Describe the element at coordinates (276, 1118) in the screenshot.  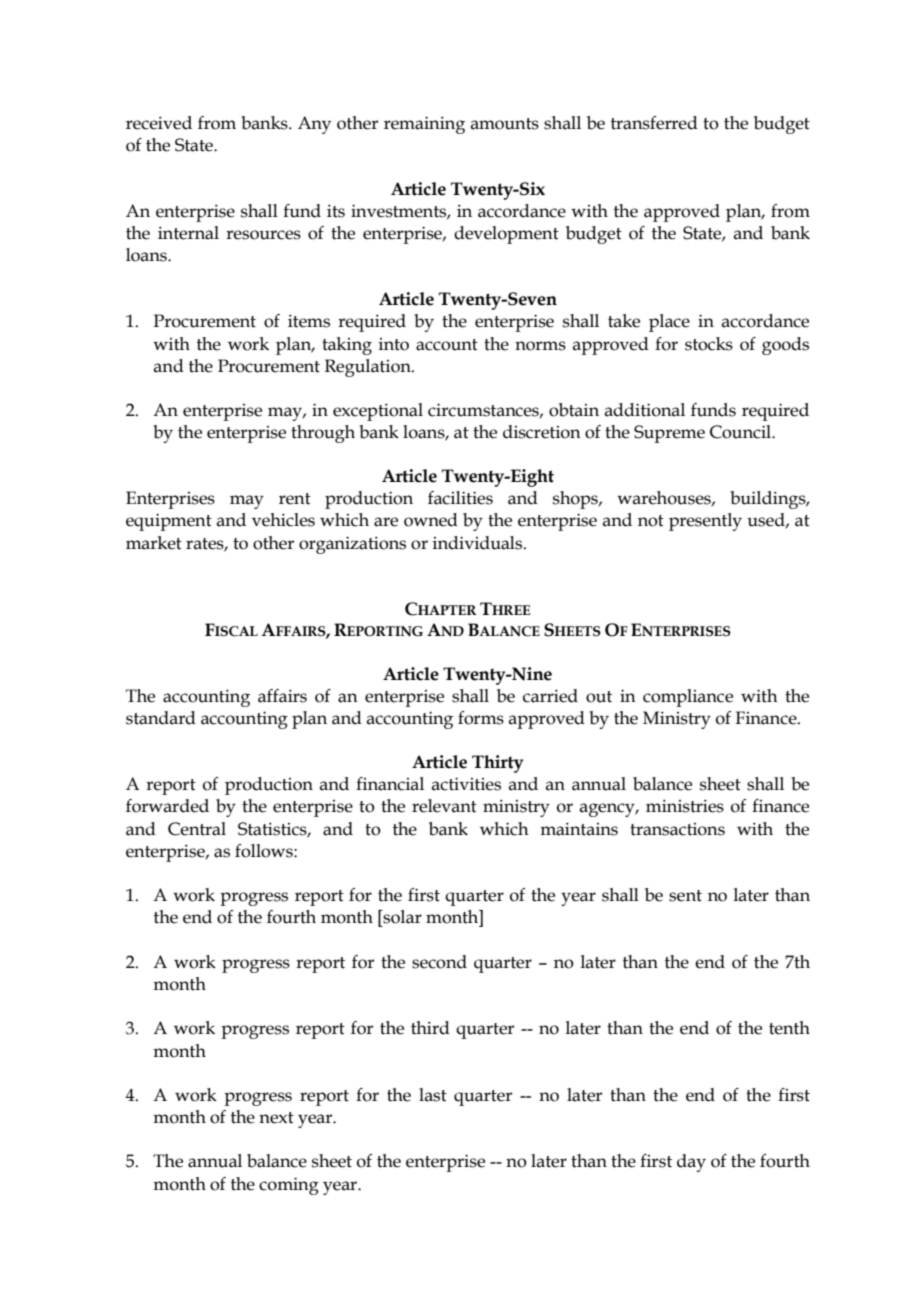
I see `next` at that location.
